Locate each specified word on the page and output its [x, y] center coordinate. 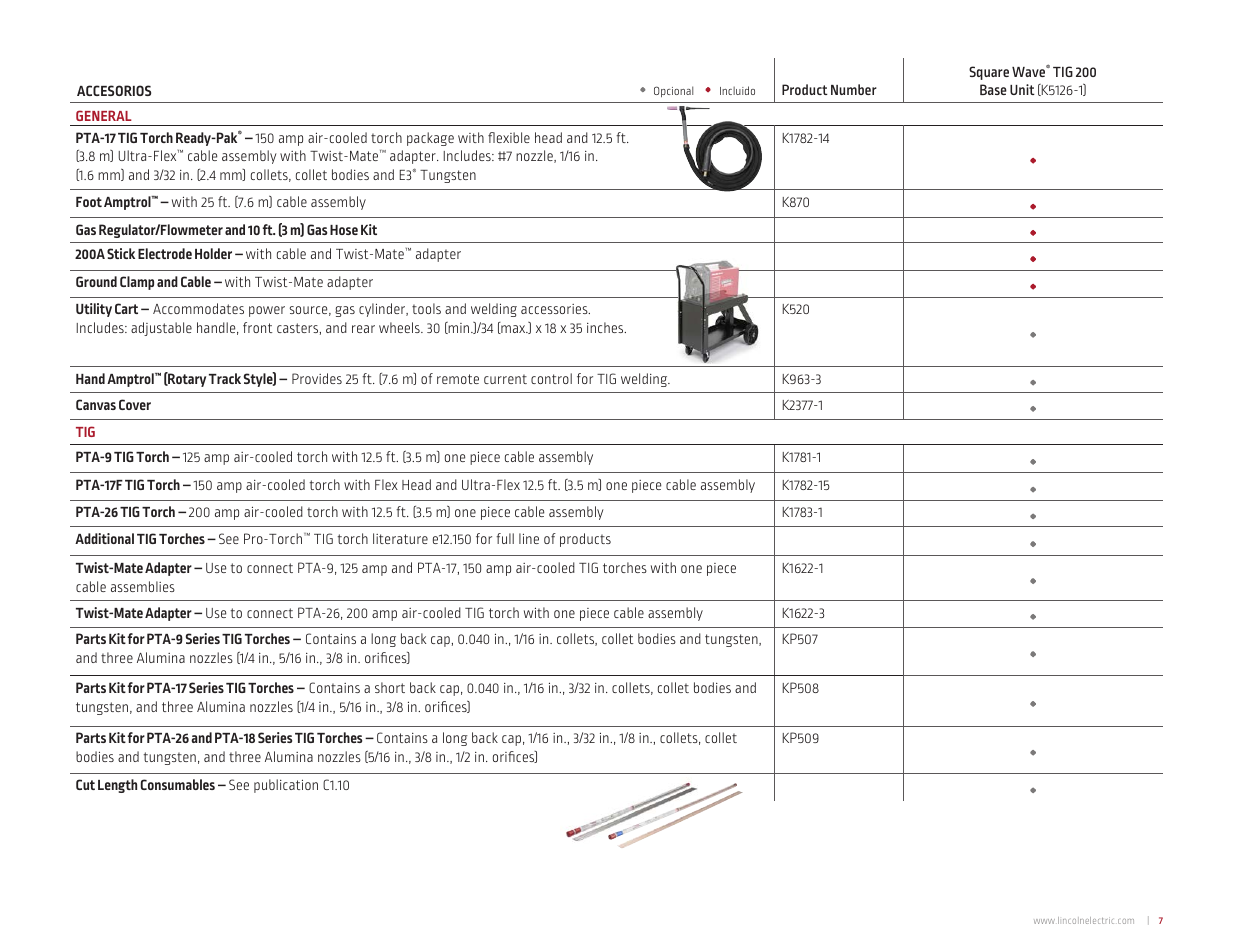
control [551, 378]
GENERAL [104, 115]
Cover [135, 404]
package [430, 139]
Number [854, 89]
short [390, 687]
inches [606, 327]
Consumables [178, 784]
